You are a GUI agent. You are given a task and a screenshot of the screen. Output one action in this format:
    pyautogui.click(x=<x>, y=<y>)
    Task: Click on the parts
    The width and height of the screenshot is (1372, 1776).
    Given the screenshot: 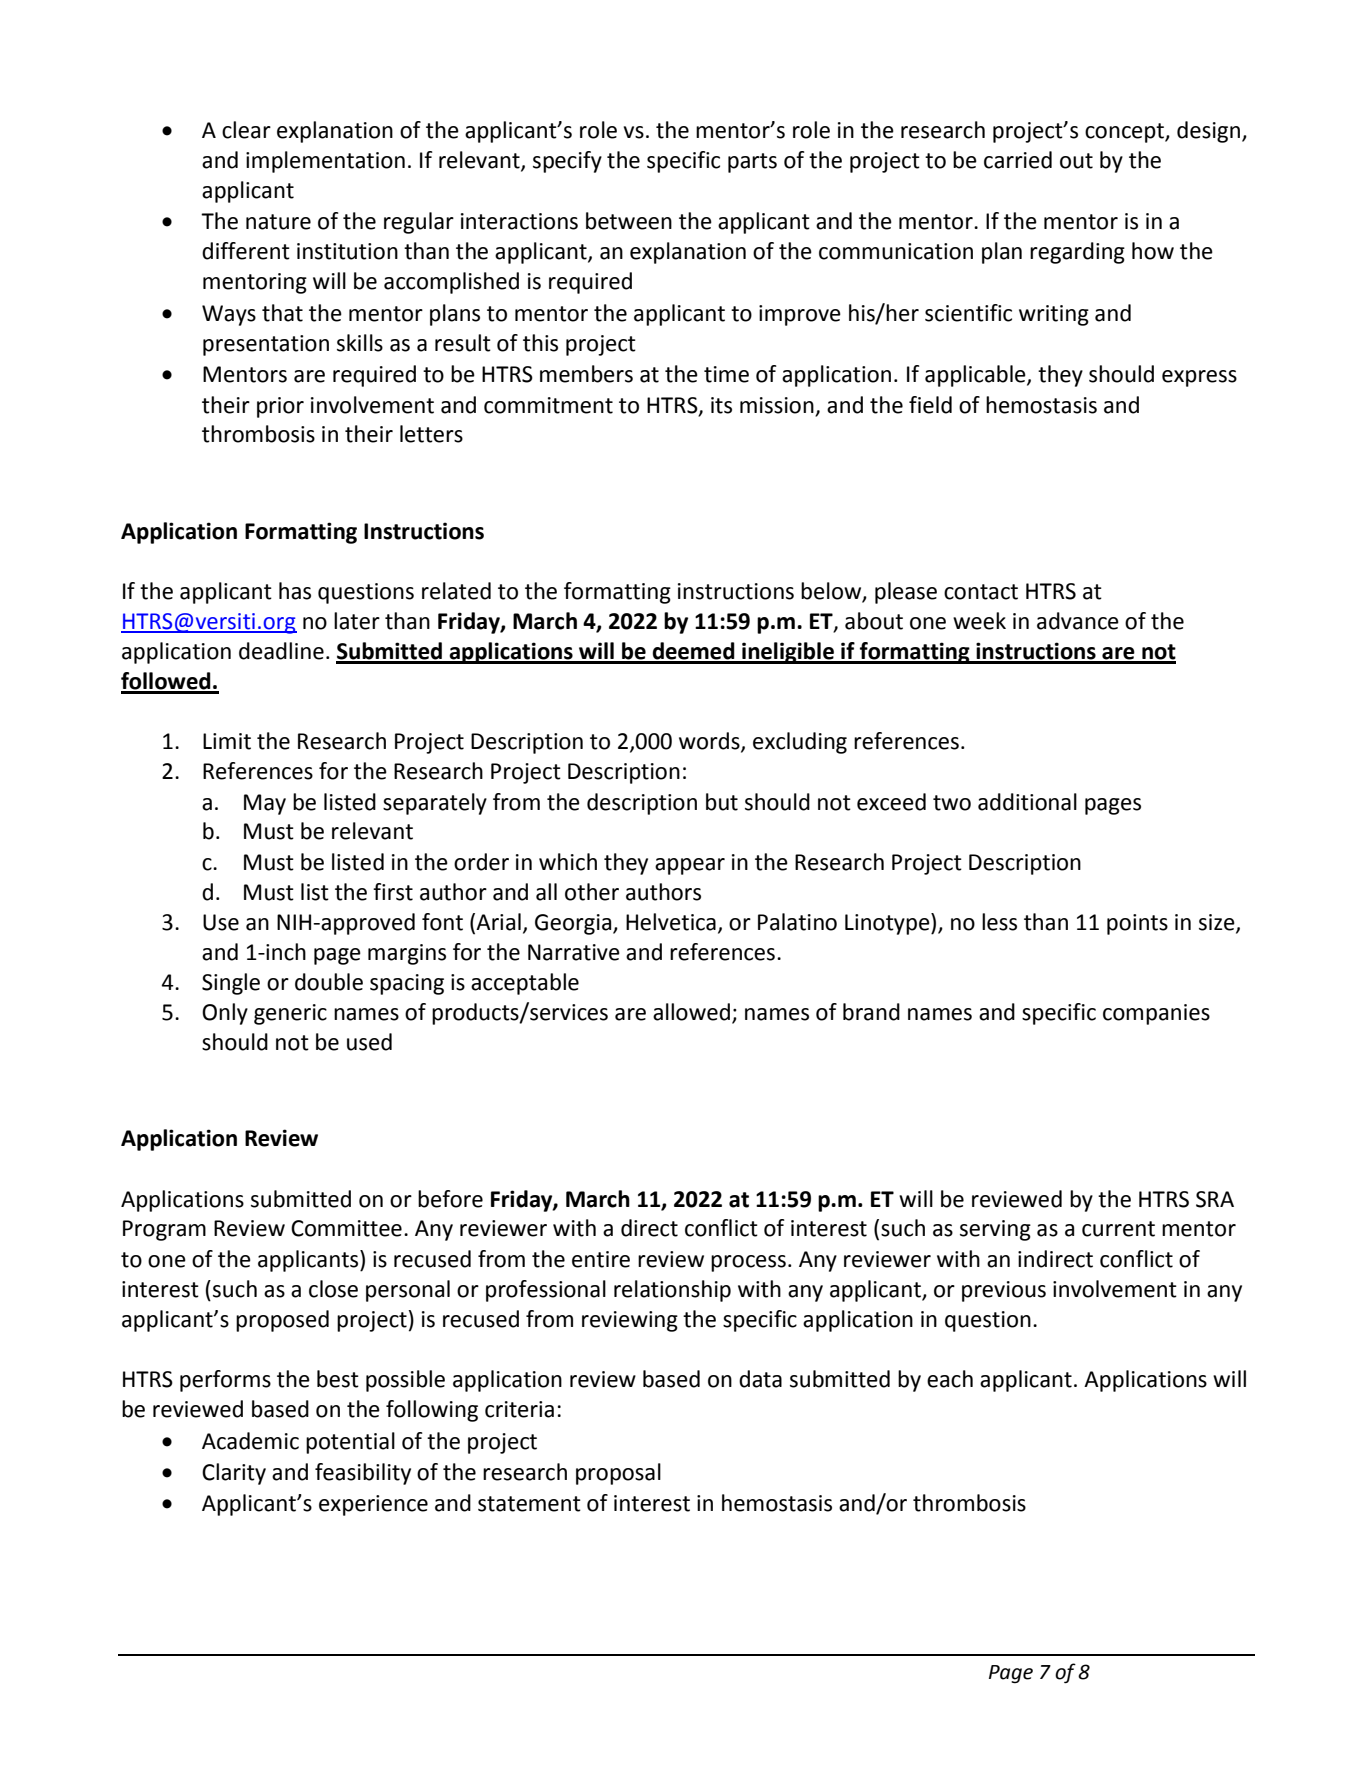 What is the action you would take?
    pyautogui.click(x=752, y=163)
